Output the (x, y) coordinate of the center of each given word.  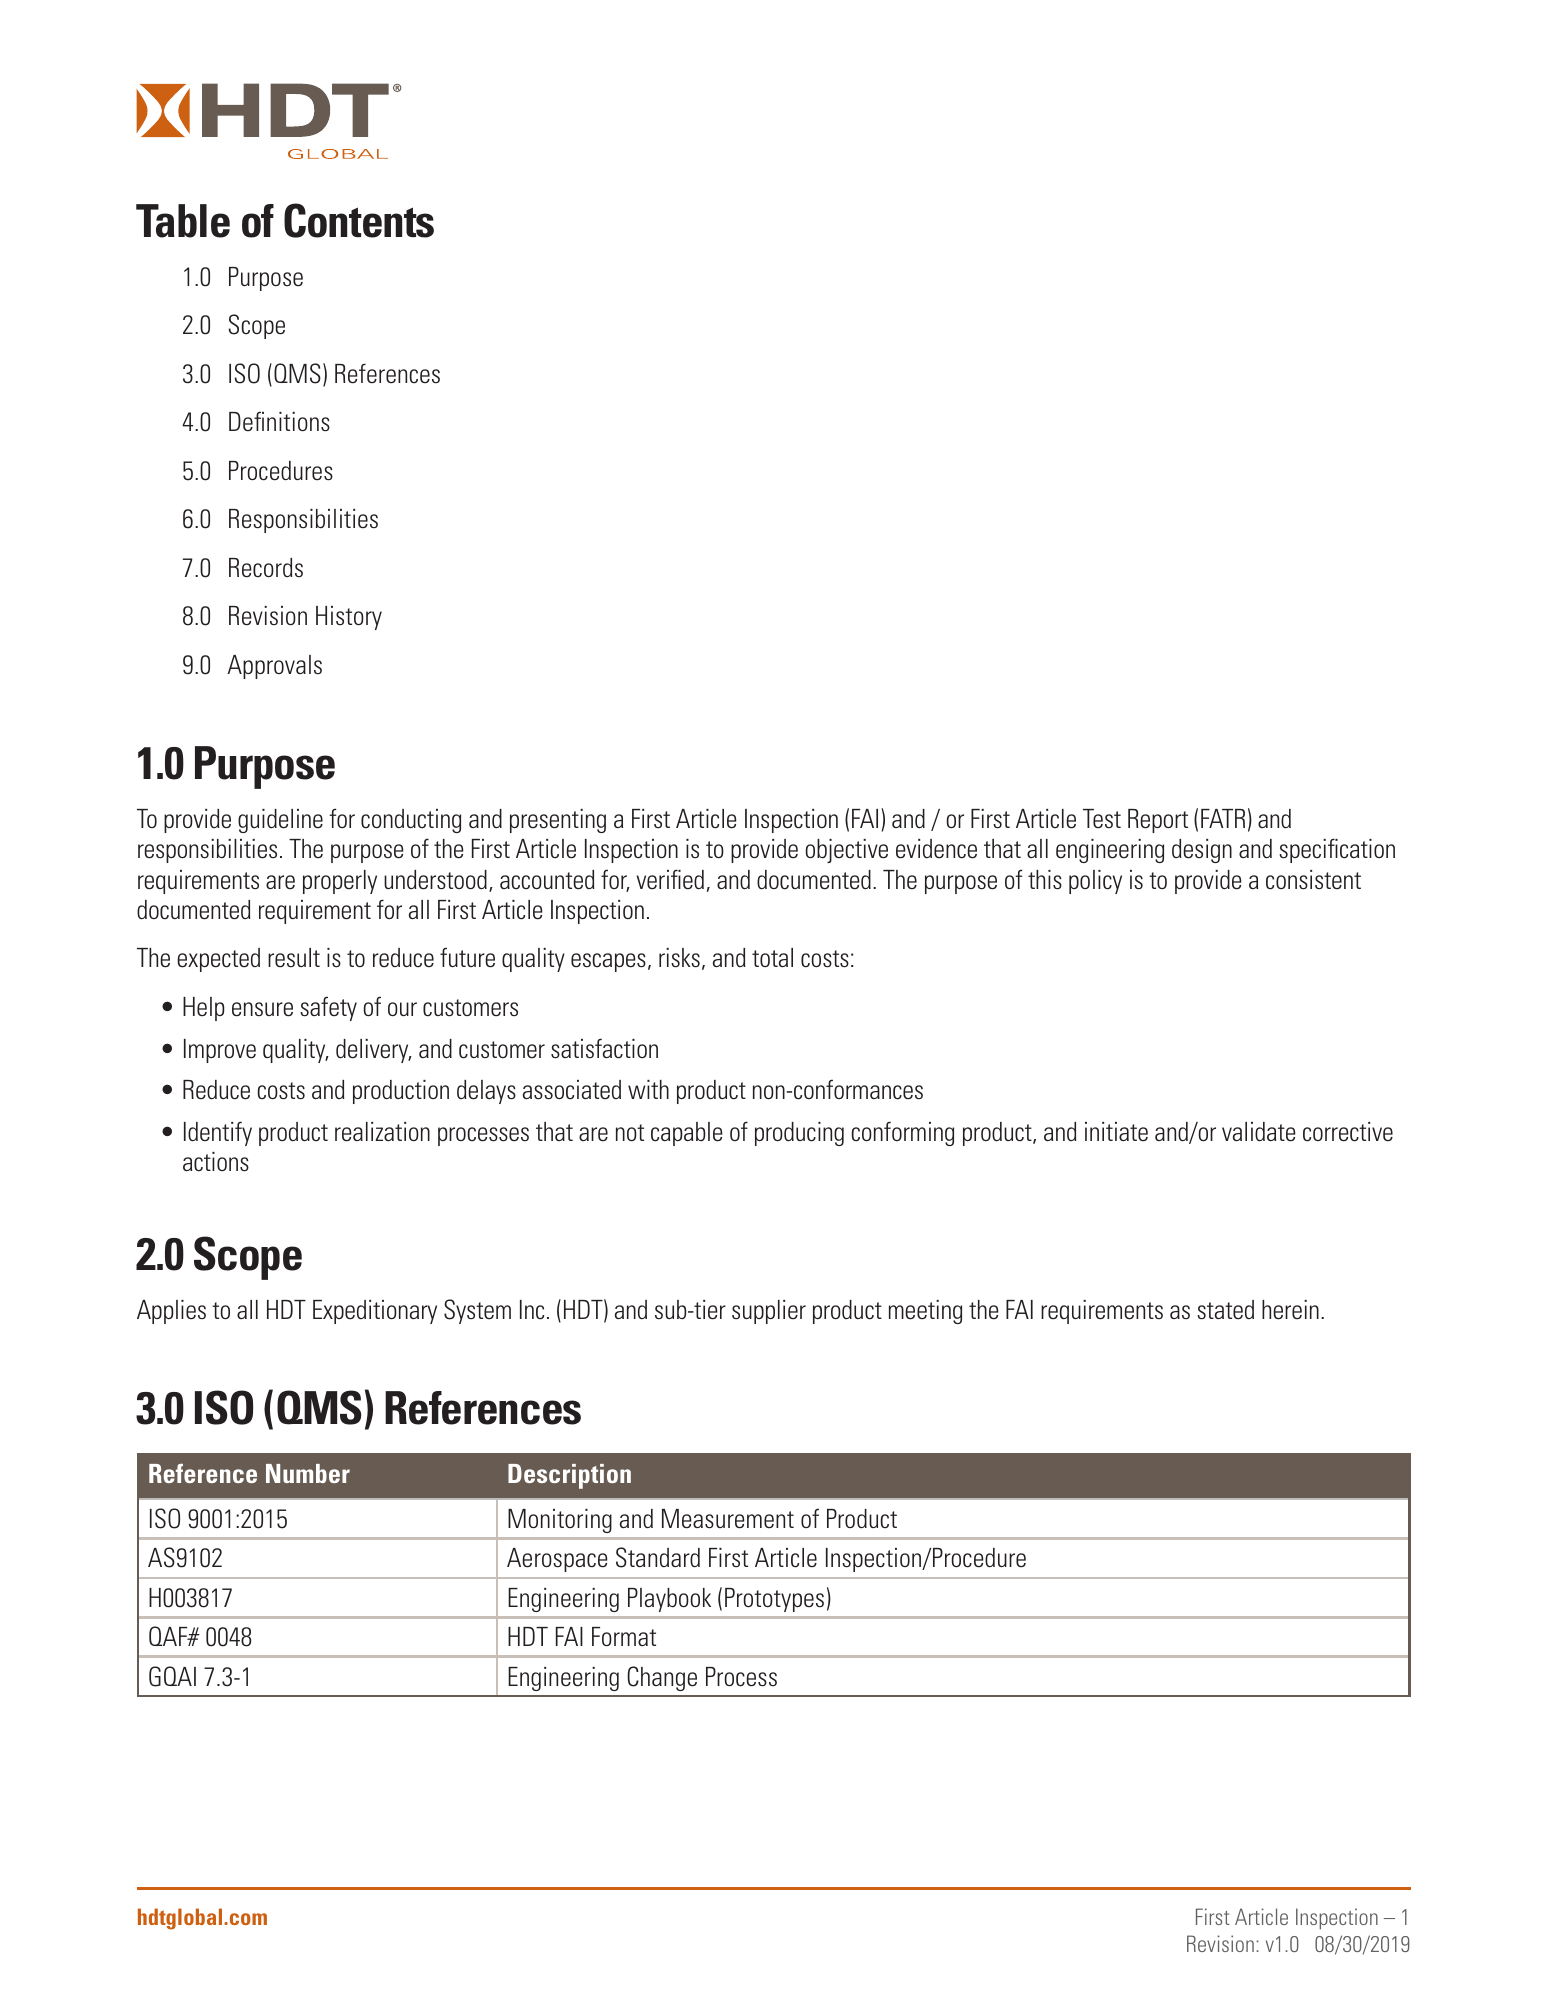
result (294, 958)
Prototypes (774, 1600)
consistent (1313, 880)
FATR (1223, 818)
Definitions (279, 421)
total (772, 957)
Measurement (728, 1519)
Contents (359, 220)
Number (308, 1473)
